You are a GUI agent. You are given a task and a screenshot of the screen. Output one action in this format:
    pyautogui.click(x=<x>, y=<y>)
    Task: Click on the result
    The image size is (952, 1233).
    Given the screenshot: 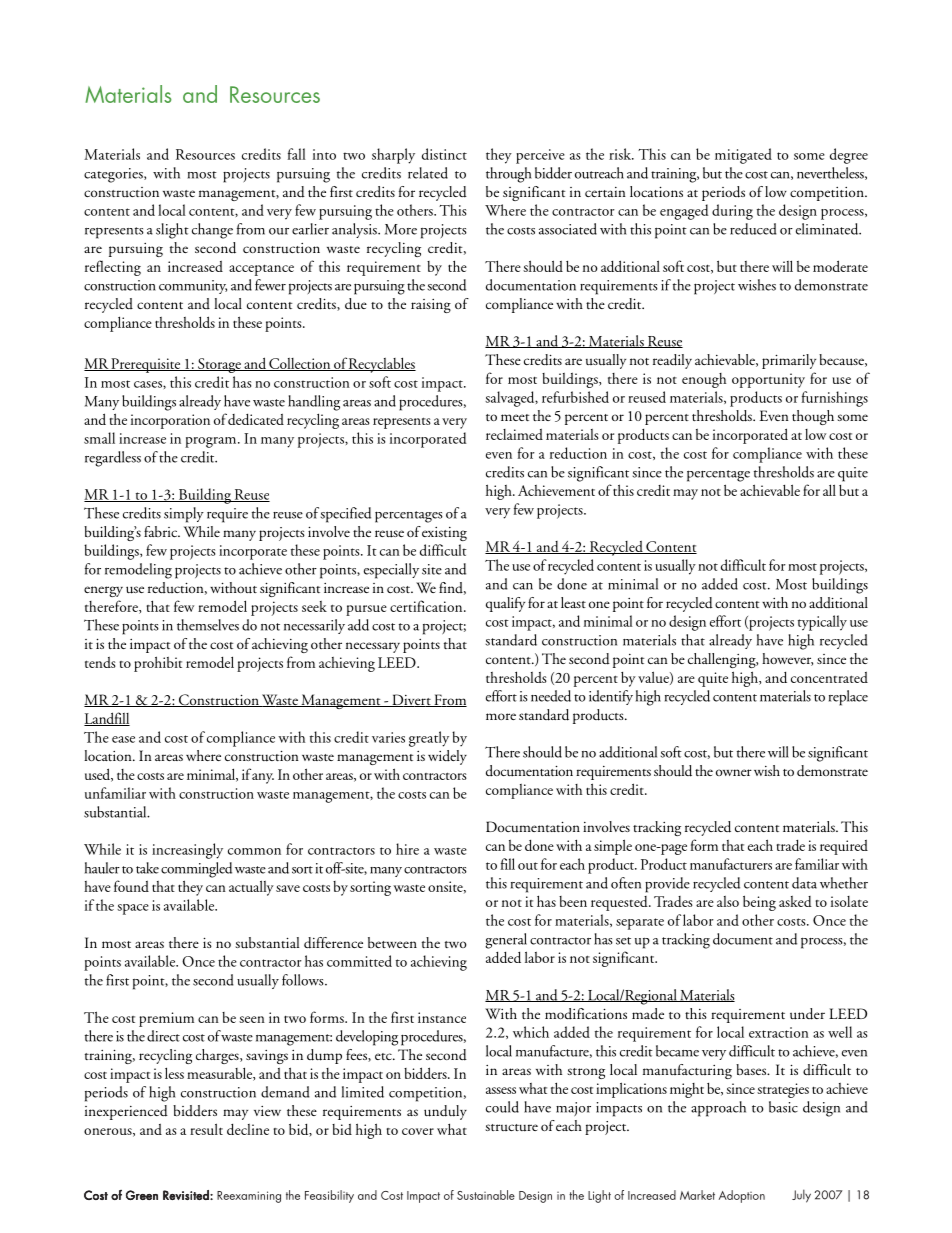 What is the action you would take?
    pyautogui.click(x=206, y=1129)
